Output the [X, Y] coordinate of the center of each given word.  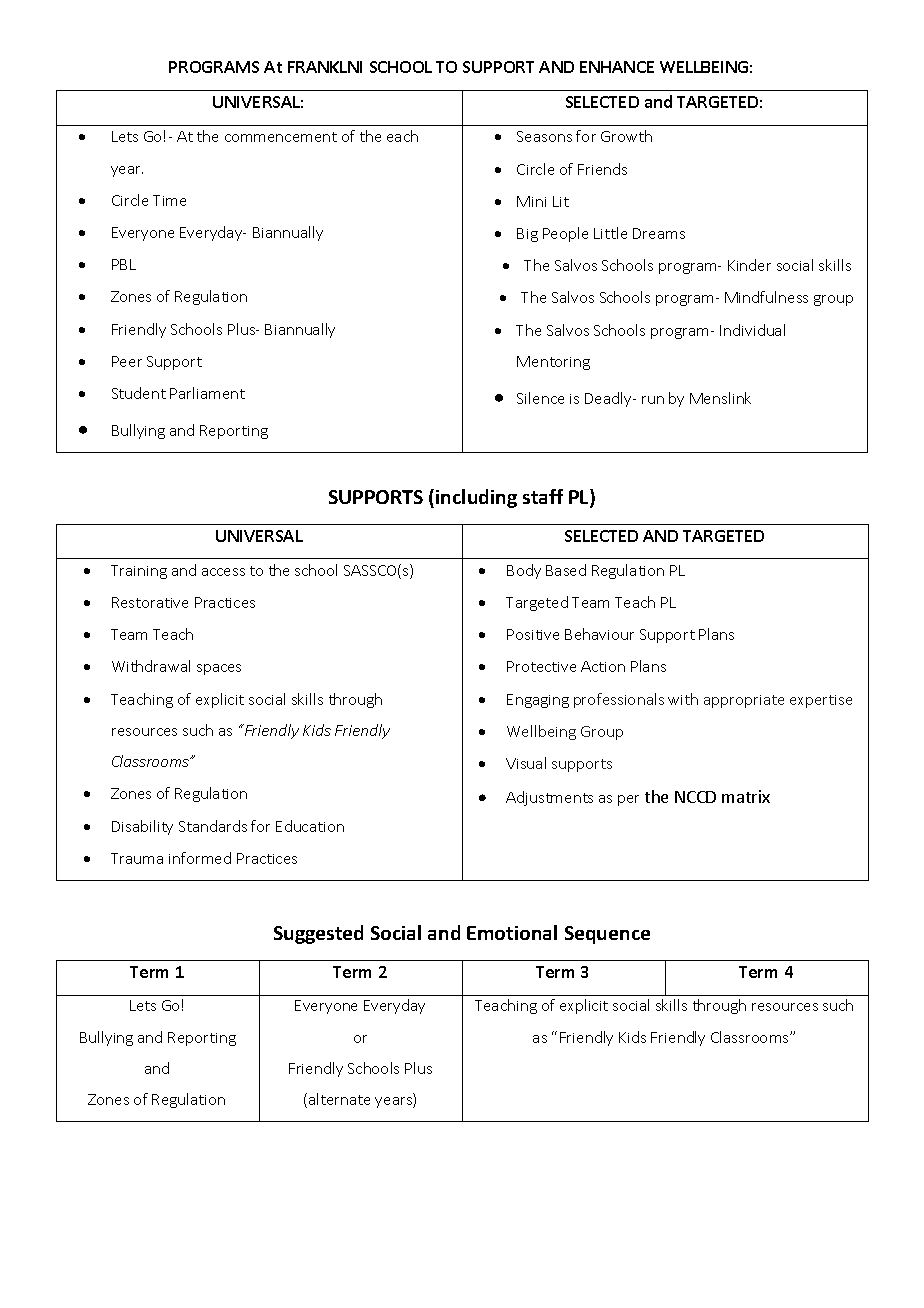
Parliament [207, 393]
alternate [339, 1099]
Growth [626, 136]
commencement [281, 137]
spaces [219, 669]
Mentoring [553, 363]
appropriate [744, 701]
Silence [540, 398]
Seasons [544, 136]
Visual [526, 763]
